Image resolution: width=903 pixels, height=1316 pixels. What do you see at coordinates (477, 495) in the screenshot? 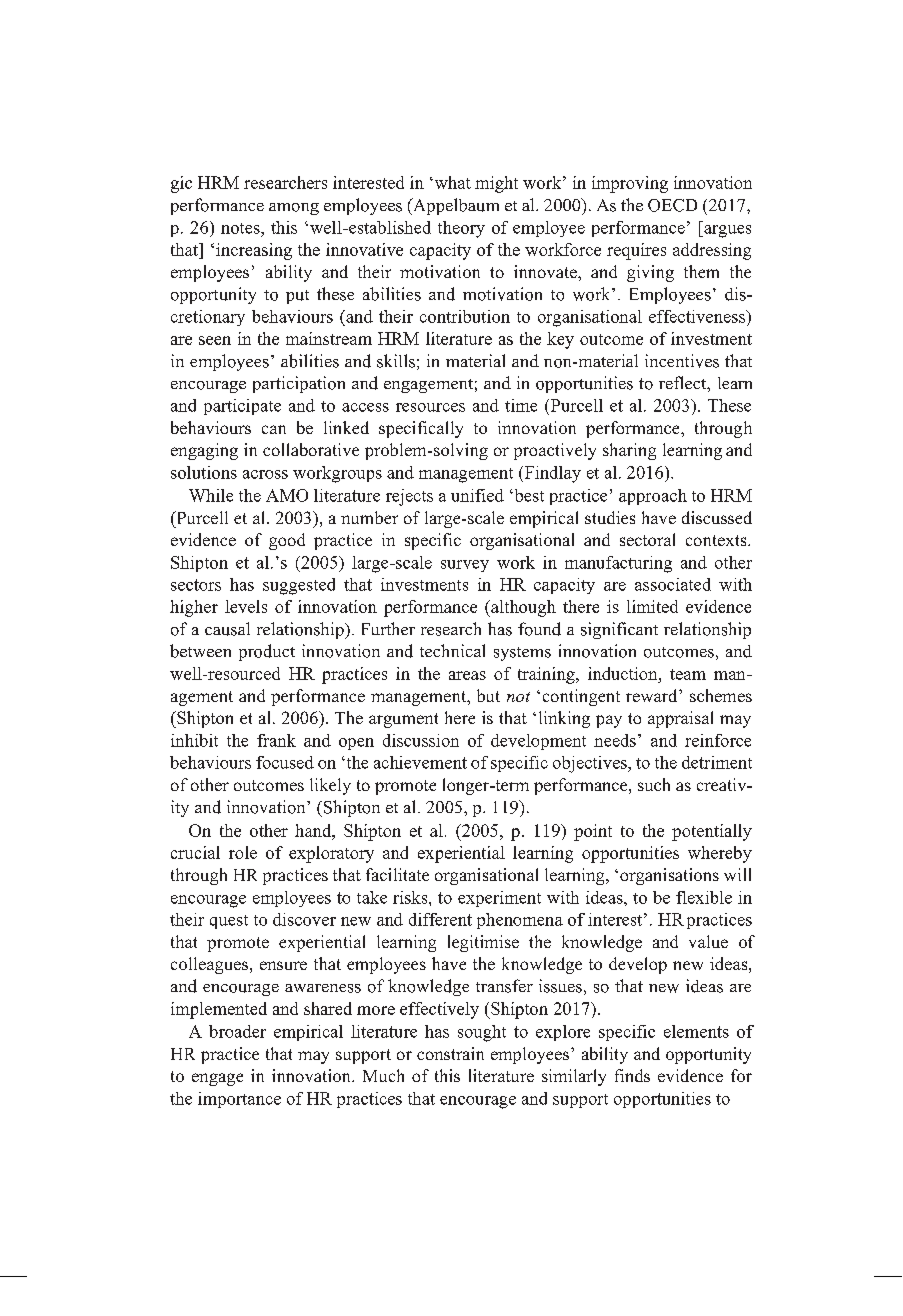
I see `unified` at bounding box center [477, 495].
